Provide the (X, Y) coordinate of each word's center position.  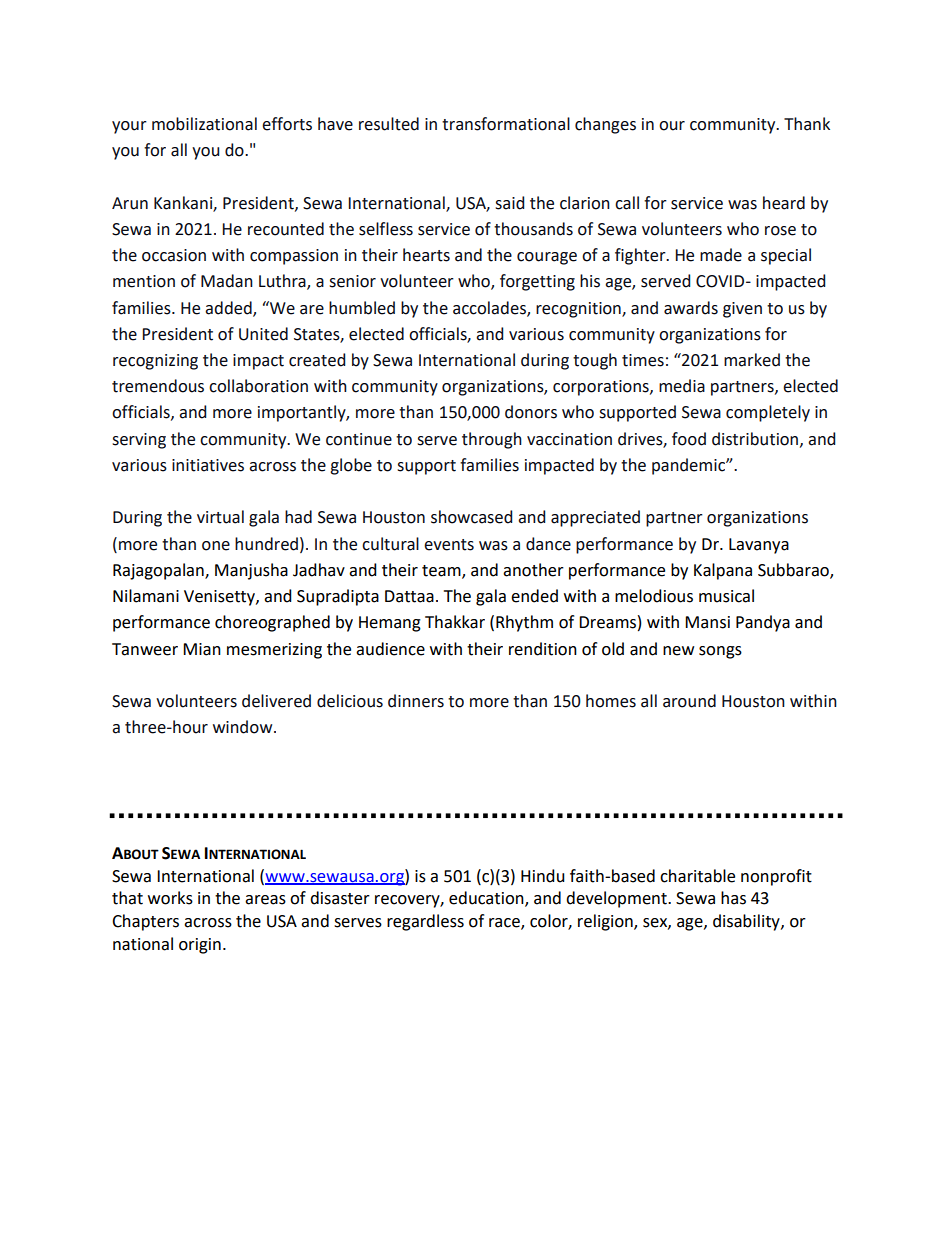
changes (605, 125)
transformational (506, 124)
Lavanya (759, 546)
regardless (425, 922)
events (449, 545)
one (216, 546)
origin (200, 946)
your (129, 127)
